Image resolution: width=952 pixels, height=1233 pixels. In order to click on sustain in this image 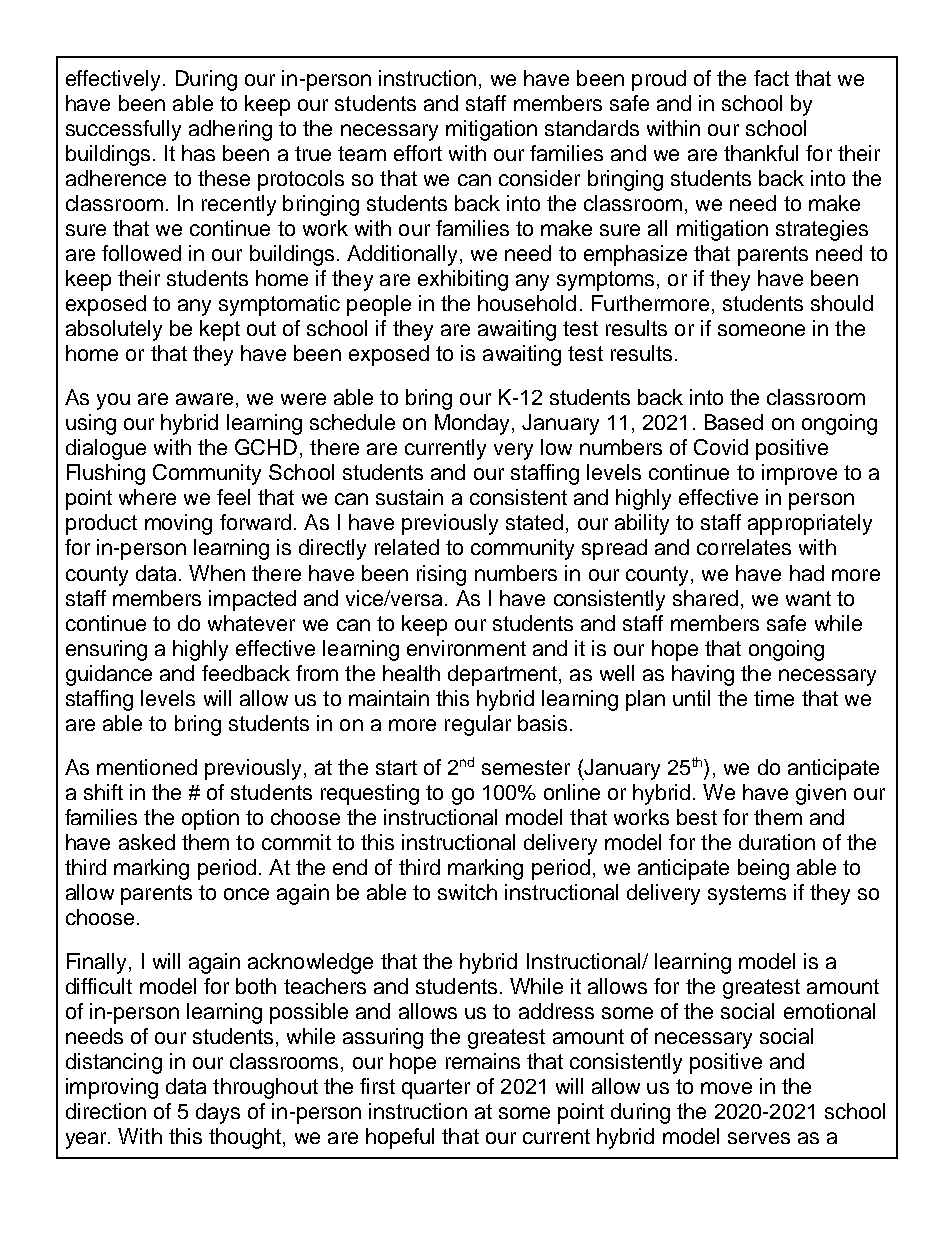, I will do `click(409, 497)`.
